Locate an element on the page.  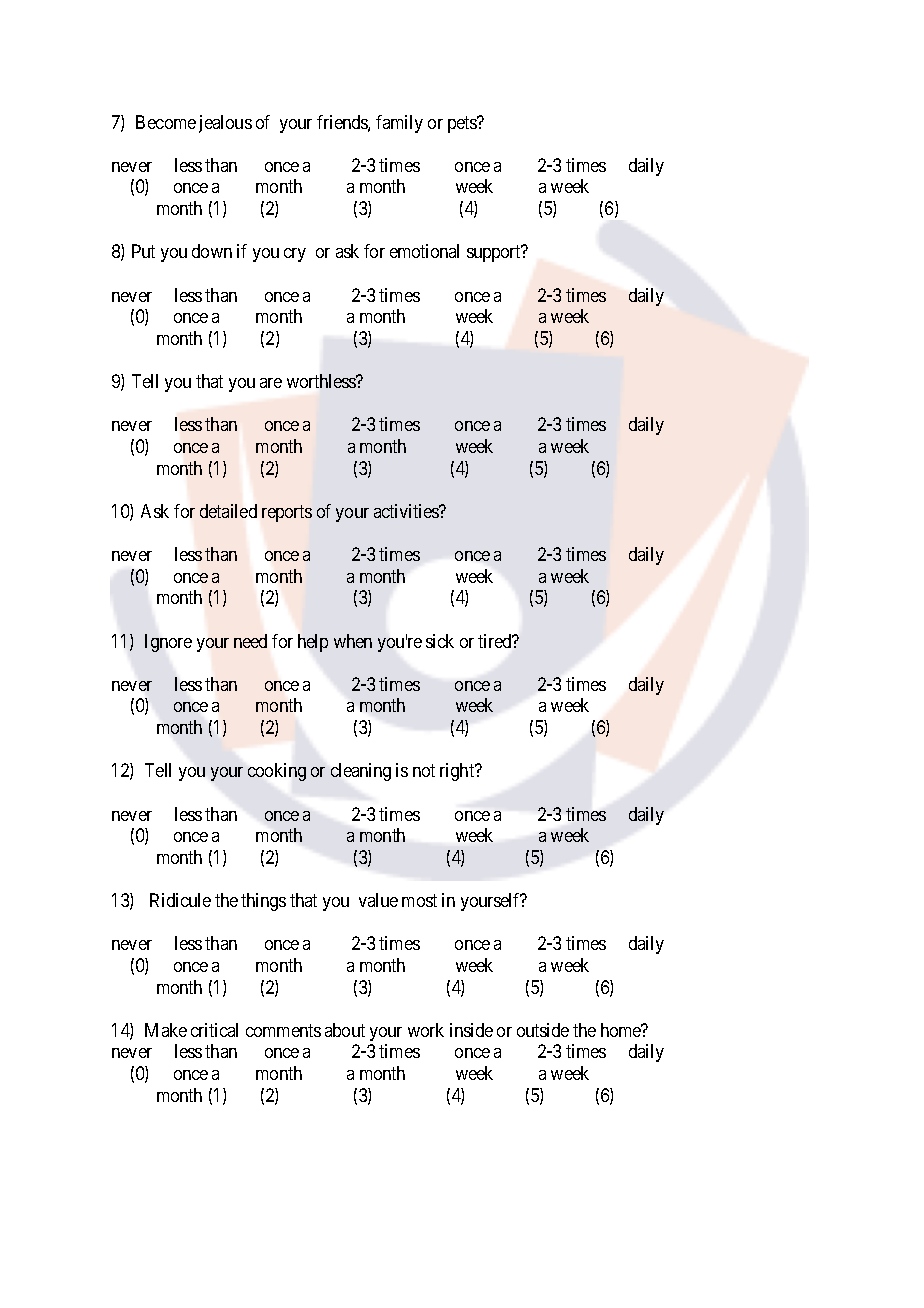
about is located at coordinates (345, 1030).
